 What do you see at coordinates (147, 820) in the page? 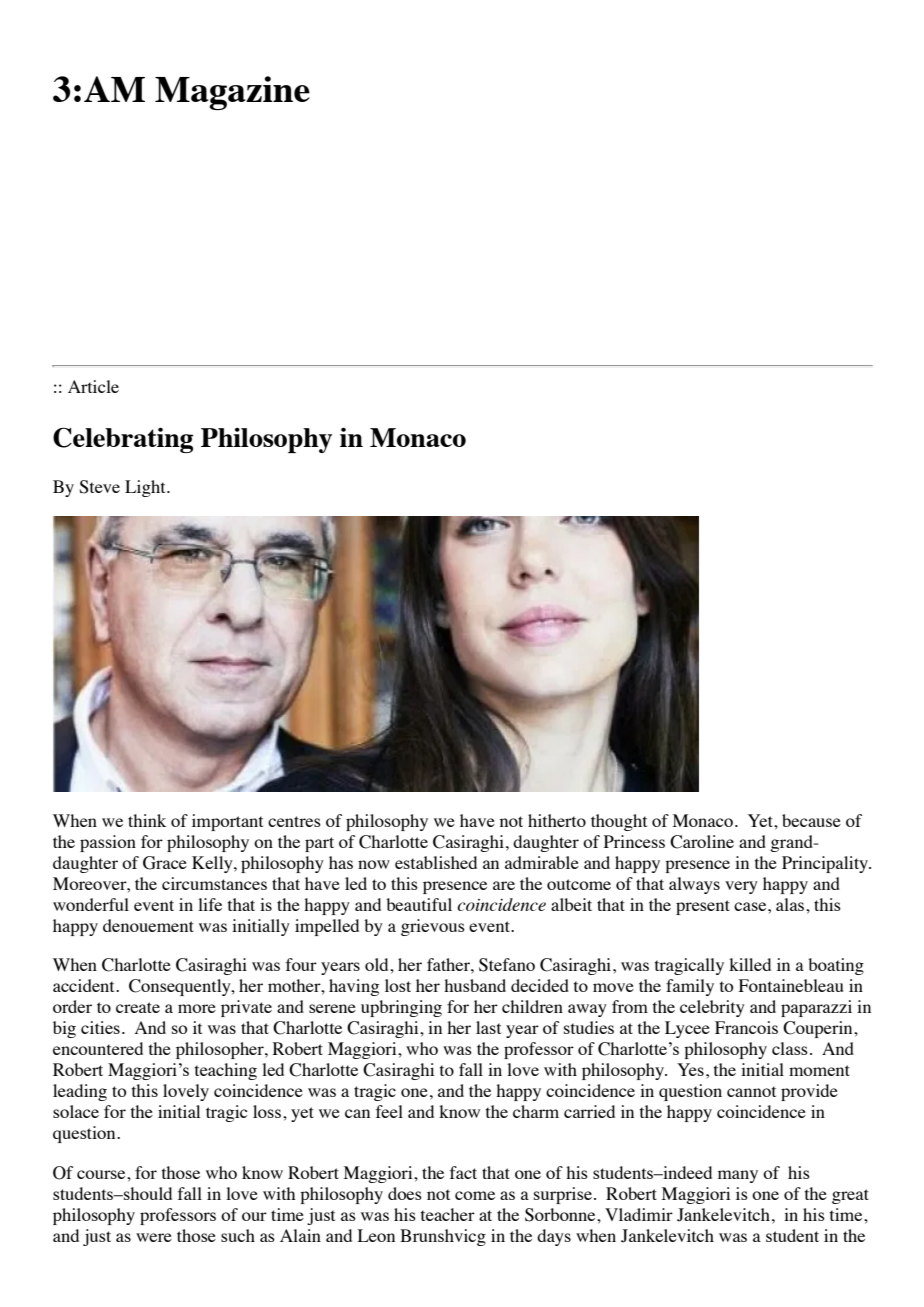
I see `think` at bounding box center [147, 820].
